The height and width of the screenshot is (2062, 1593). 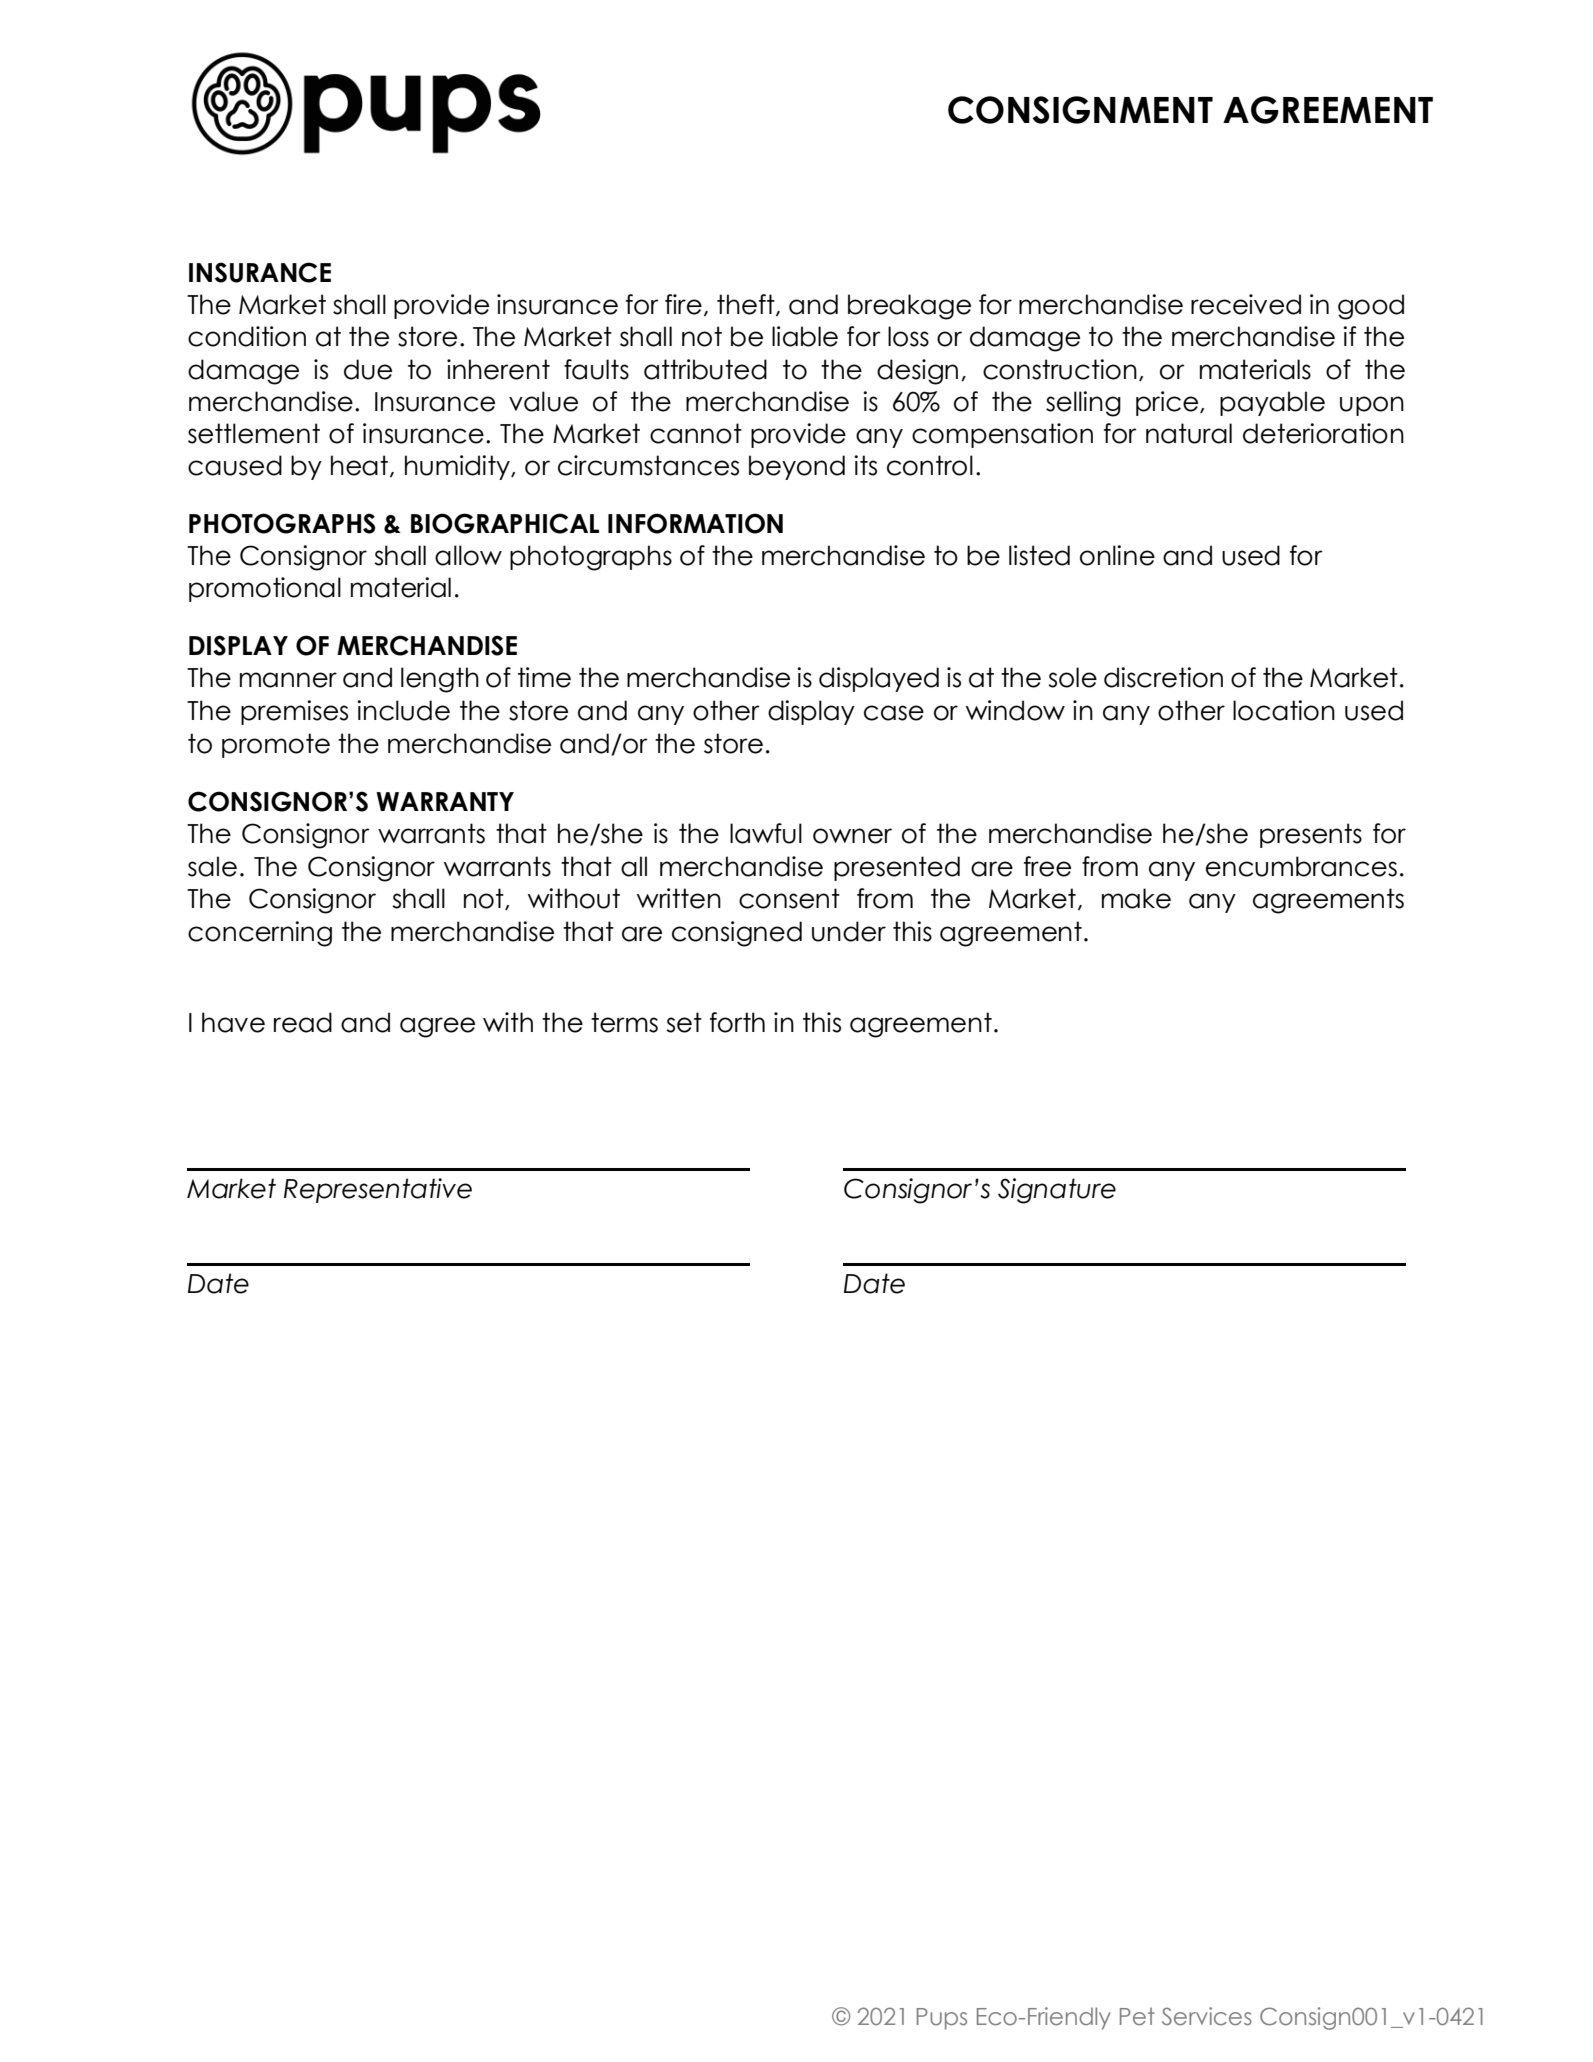 What do you see at coordinates (303, 1022) in the screenshot?
I see `read` at bounding box center [303, 1022].
